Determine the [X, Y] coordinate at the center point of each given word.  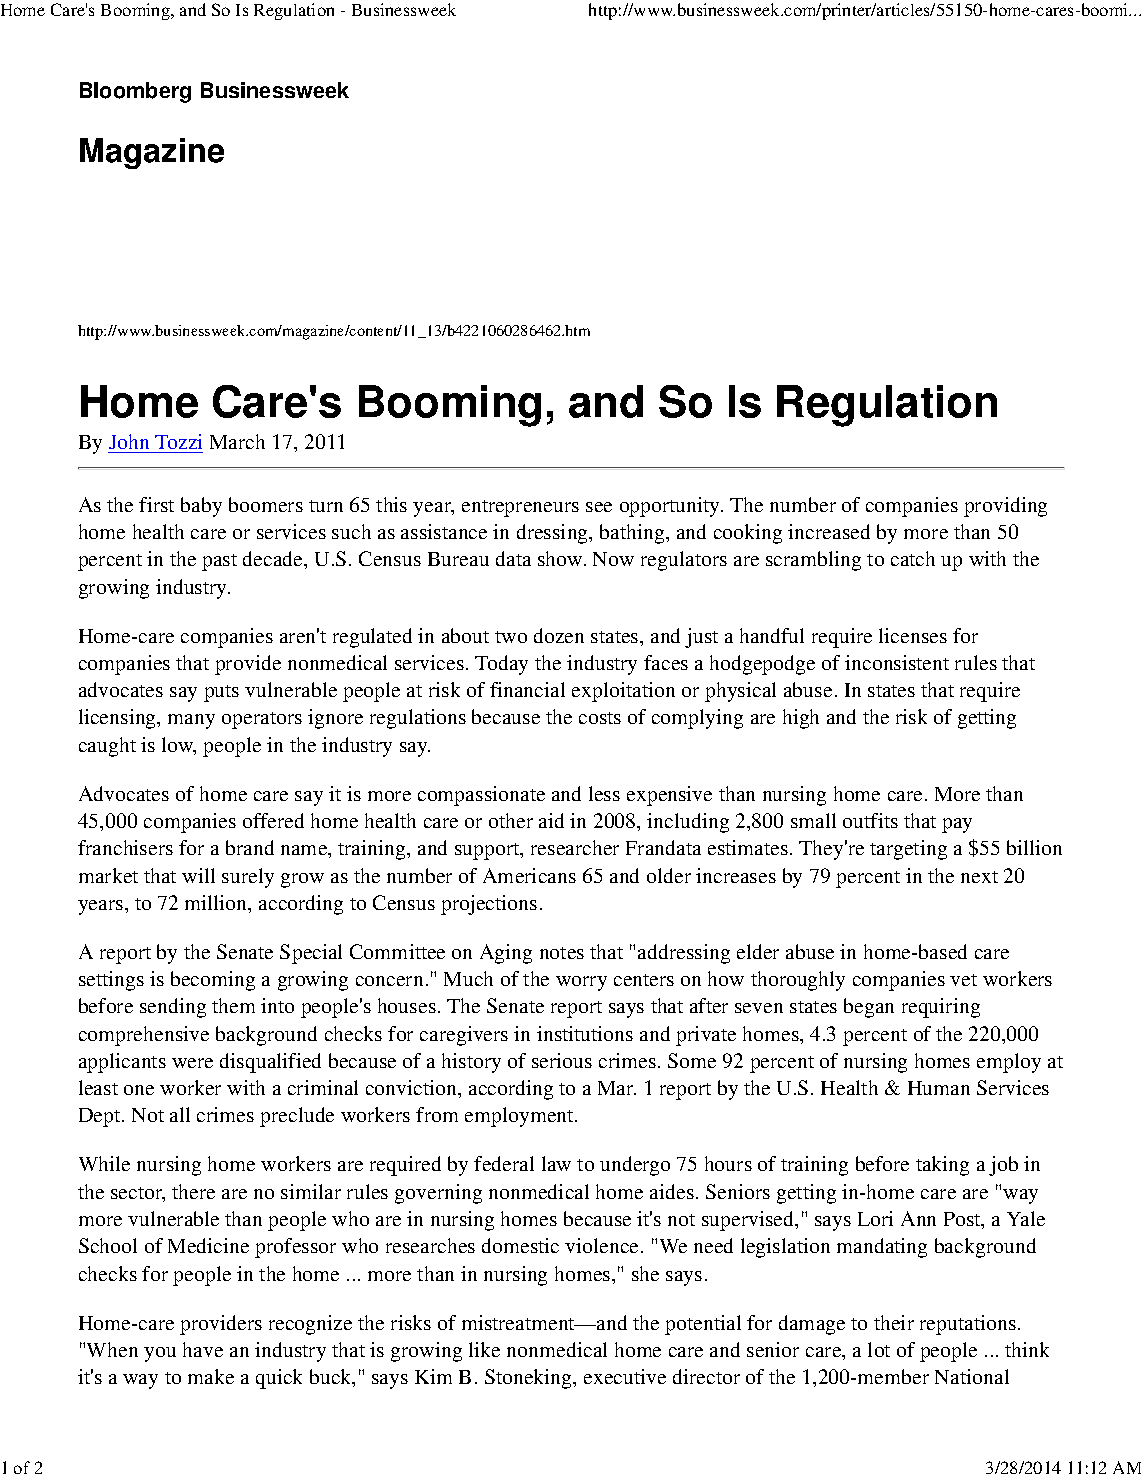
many [191, 721]
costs [600, 718]
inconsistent [897, 662]
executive [625, 1376]
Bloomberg [135, 92]
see [599, 507]
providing [1005, 507]
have [203, 1349]
